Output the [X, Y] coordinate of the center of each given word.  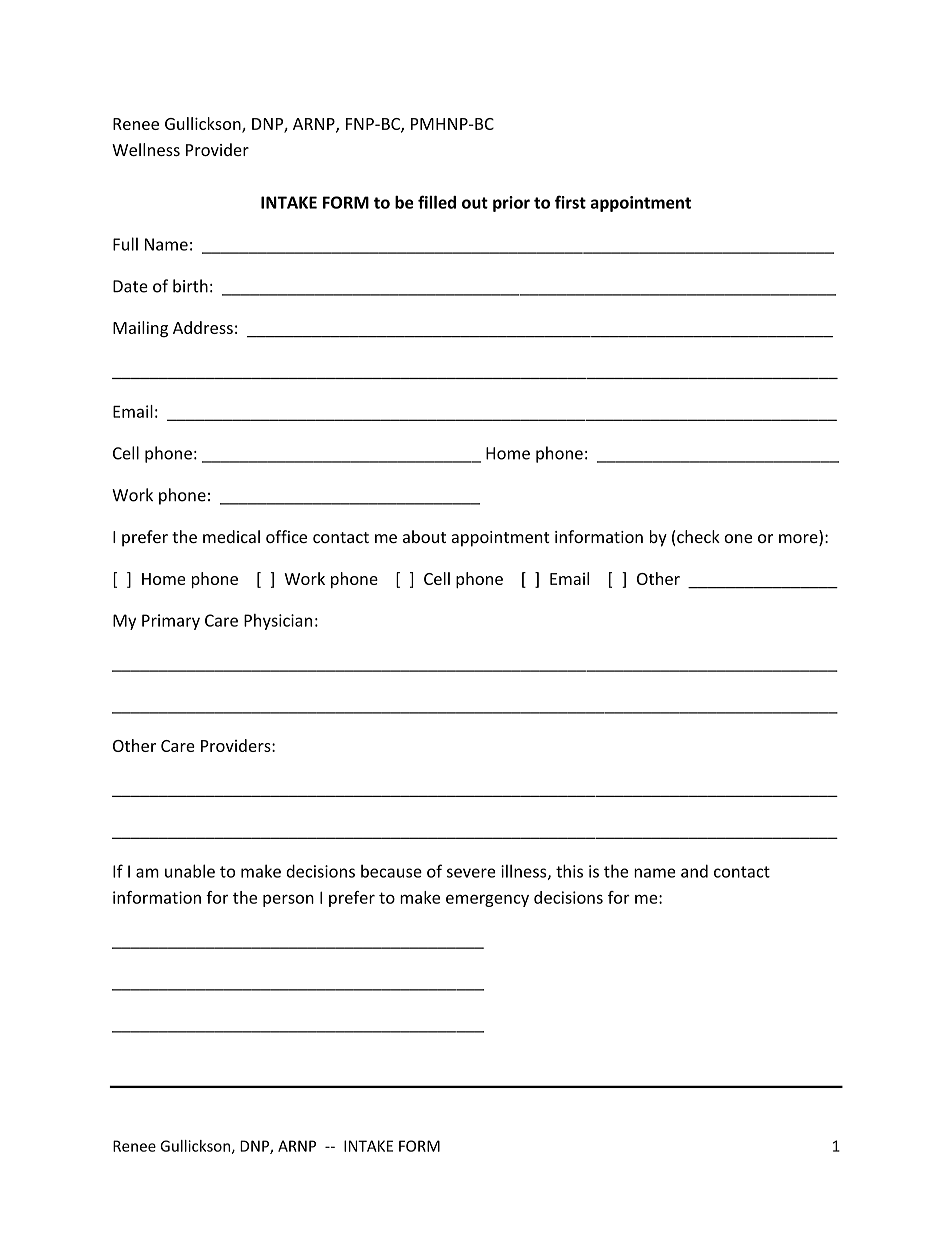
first [570, 202]
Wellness [146, 149]
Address [203, 327]
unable [190, 871]
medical [231, 536]
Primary [171, 622]
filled [437, 202]
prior [511, 204]
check [697, 538]
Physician [278, 622]
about [424, 536]
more [799, 540]
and [694, 871]
